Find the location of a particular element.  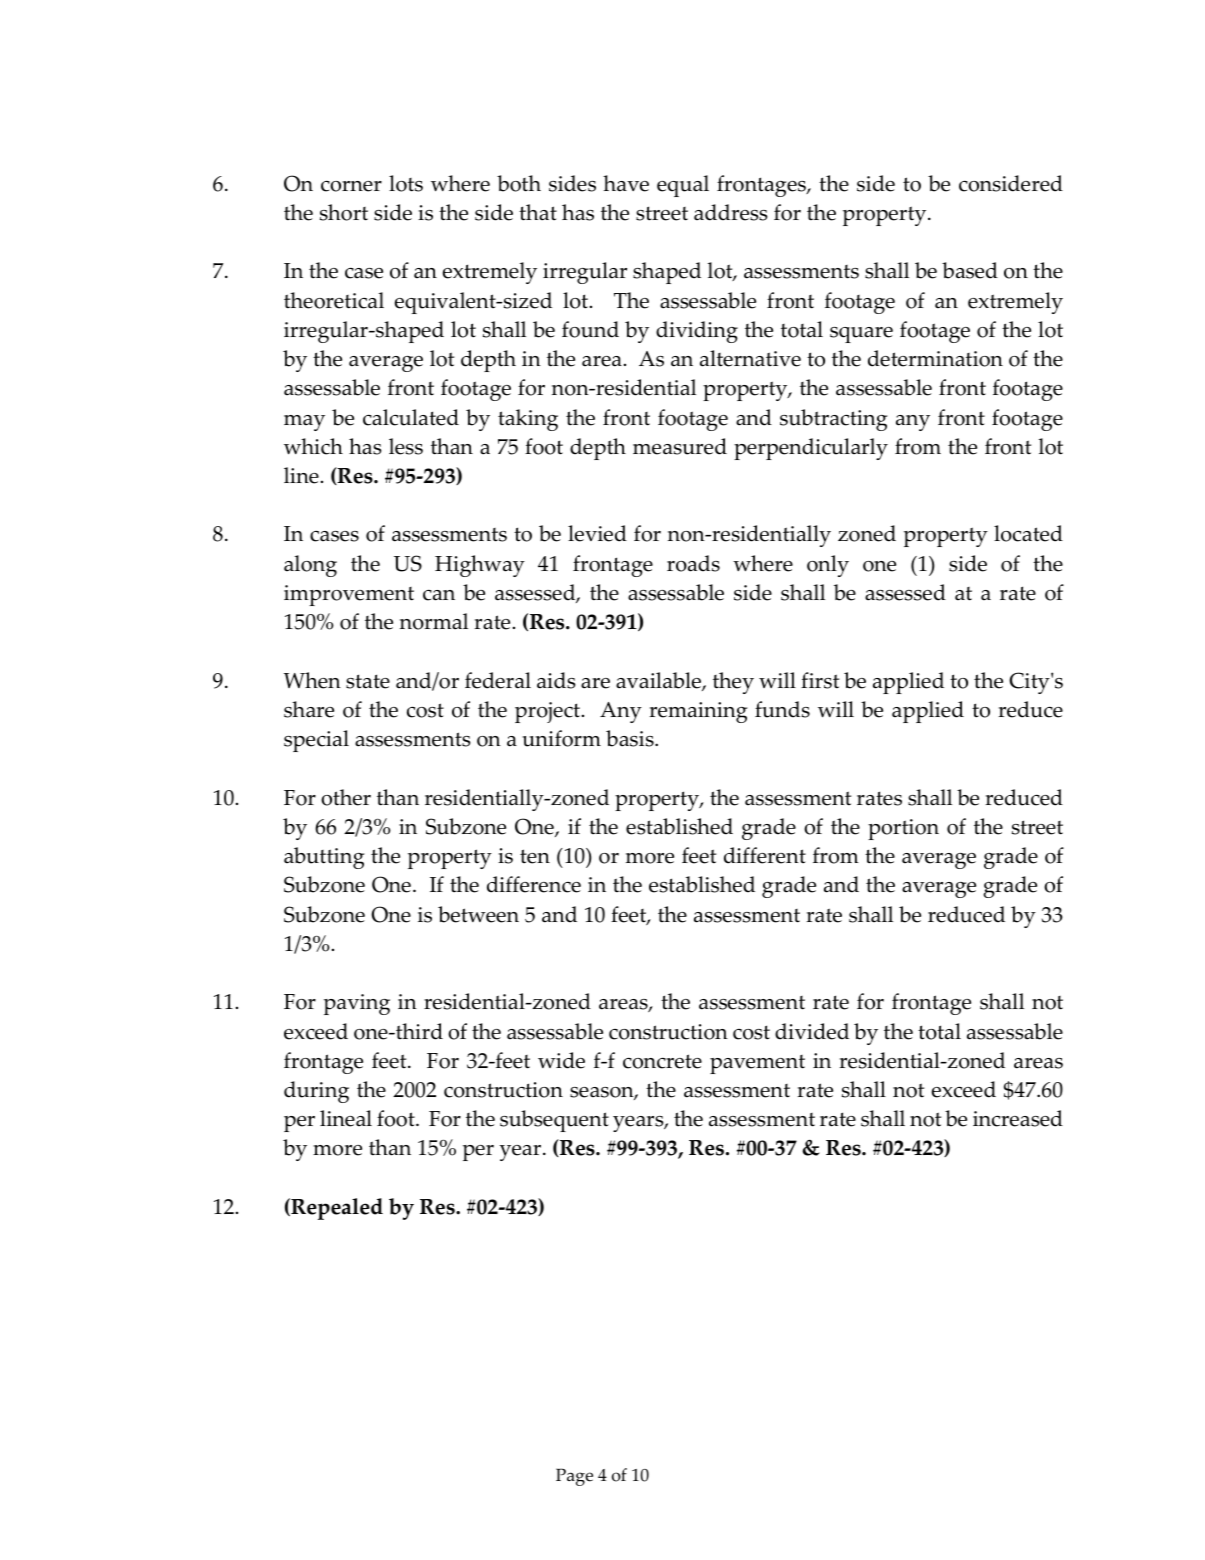

improvement is located at coordinates (349, 595).
